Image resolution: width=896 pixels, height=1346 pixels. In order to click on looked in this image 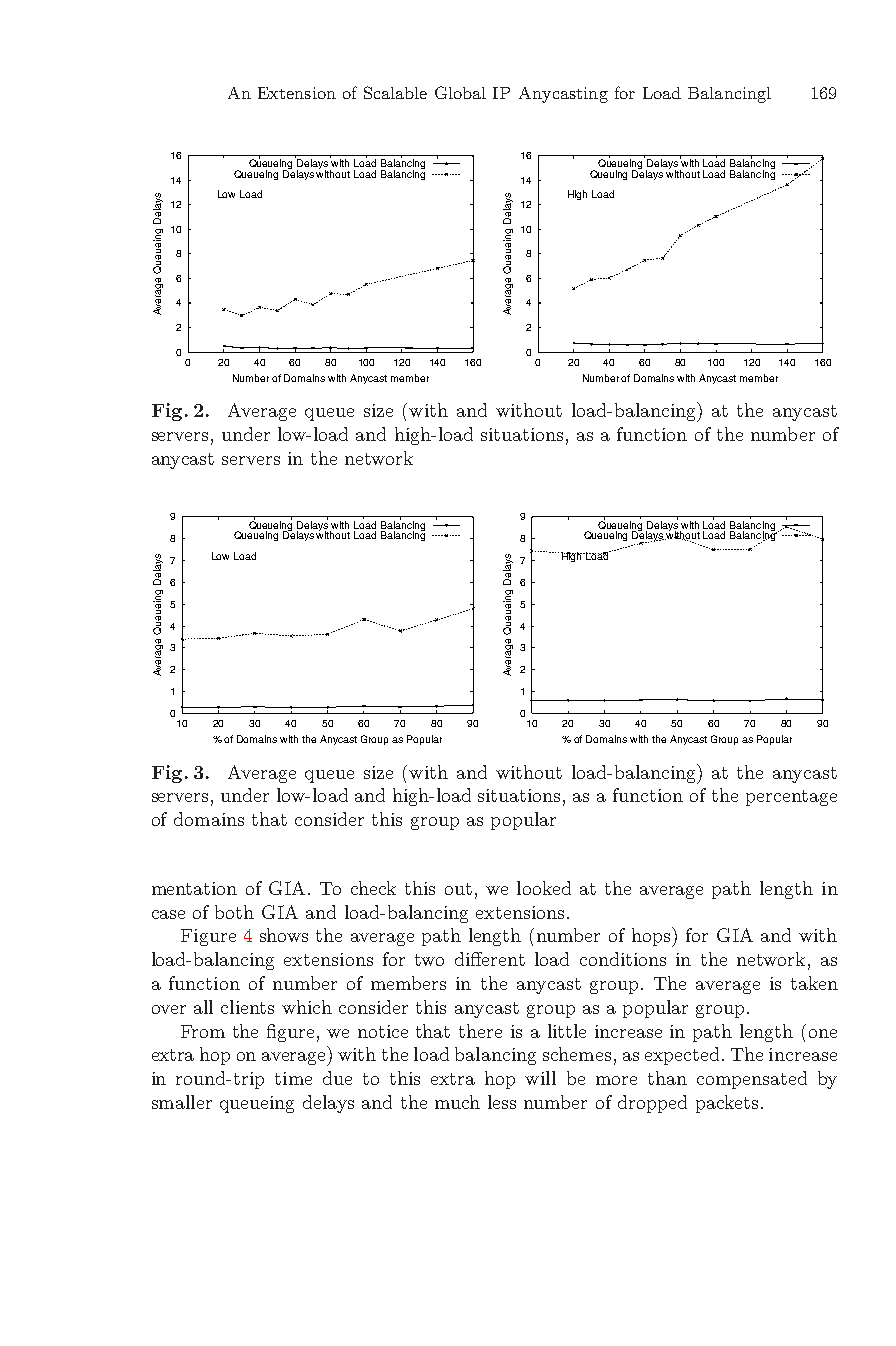, I will do `click(544, 888)`.
